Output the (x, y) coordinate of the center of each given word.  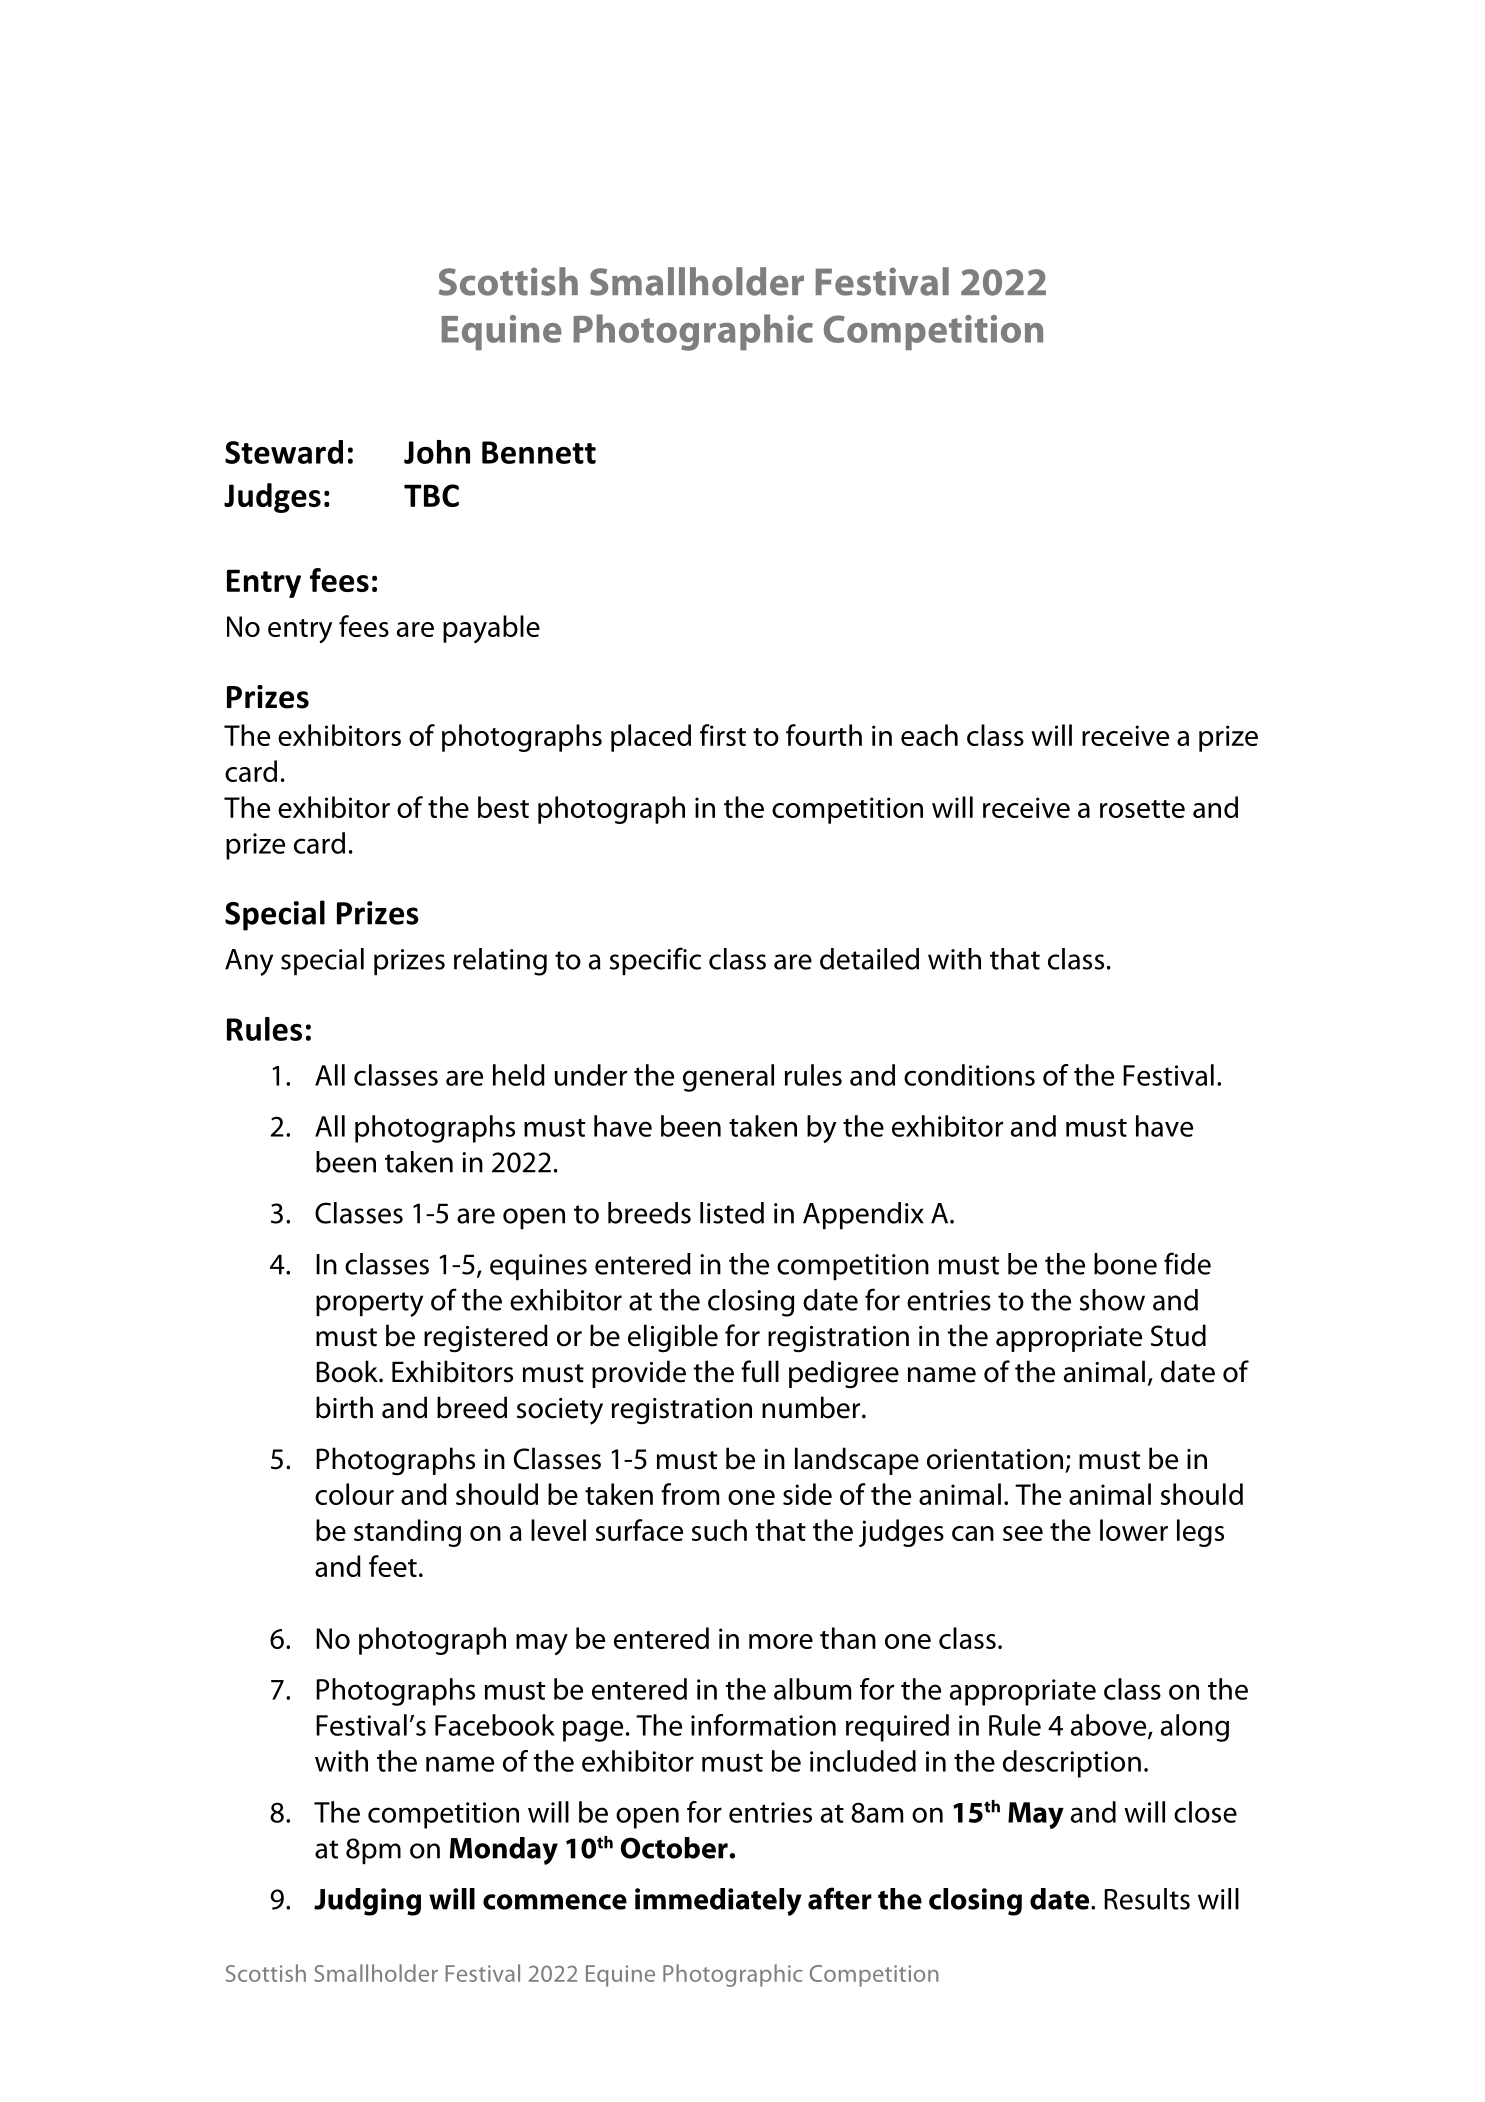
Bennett (539, 452)
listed (732, 1213)
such (719, 1530)
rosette (1142, 809)
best (503, 807)
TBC (431, 495)
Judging (367, 1902)
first (723, 735)
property (369, 1304)
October (674, 1848)
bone (1125, 1264)
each (929, 735)
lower (1134, 1530)
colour (354, 1494)
